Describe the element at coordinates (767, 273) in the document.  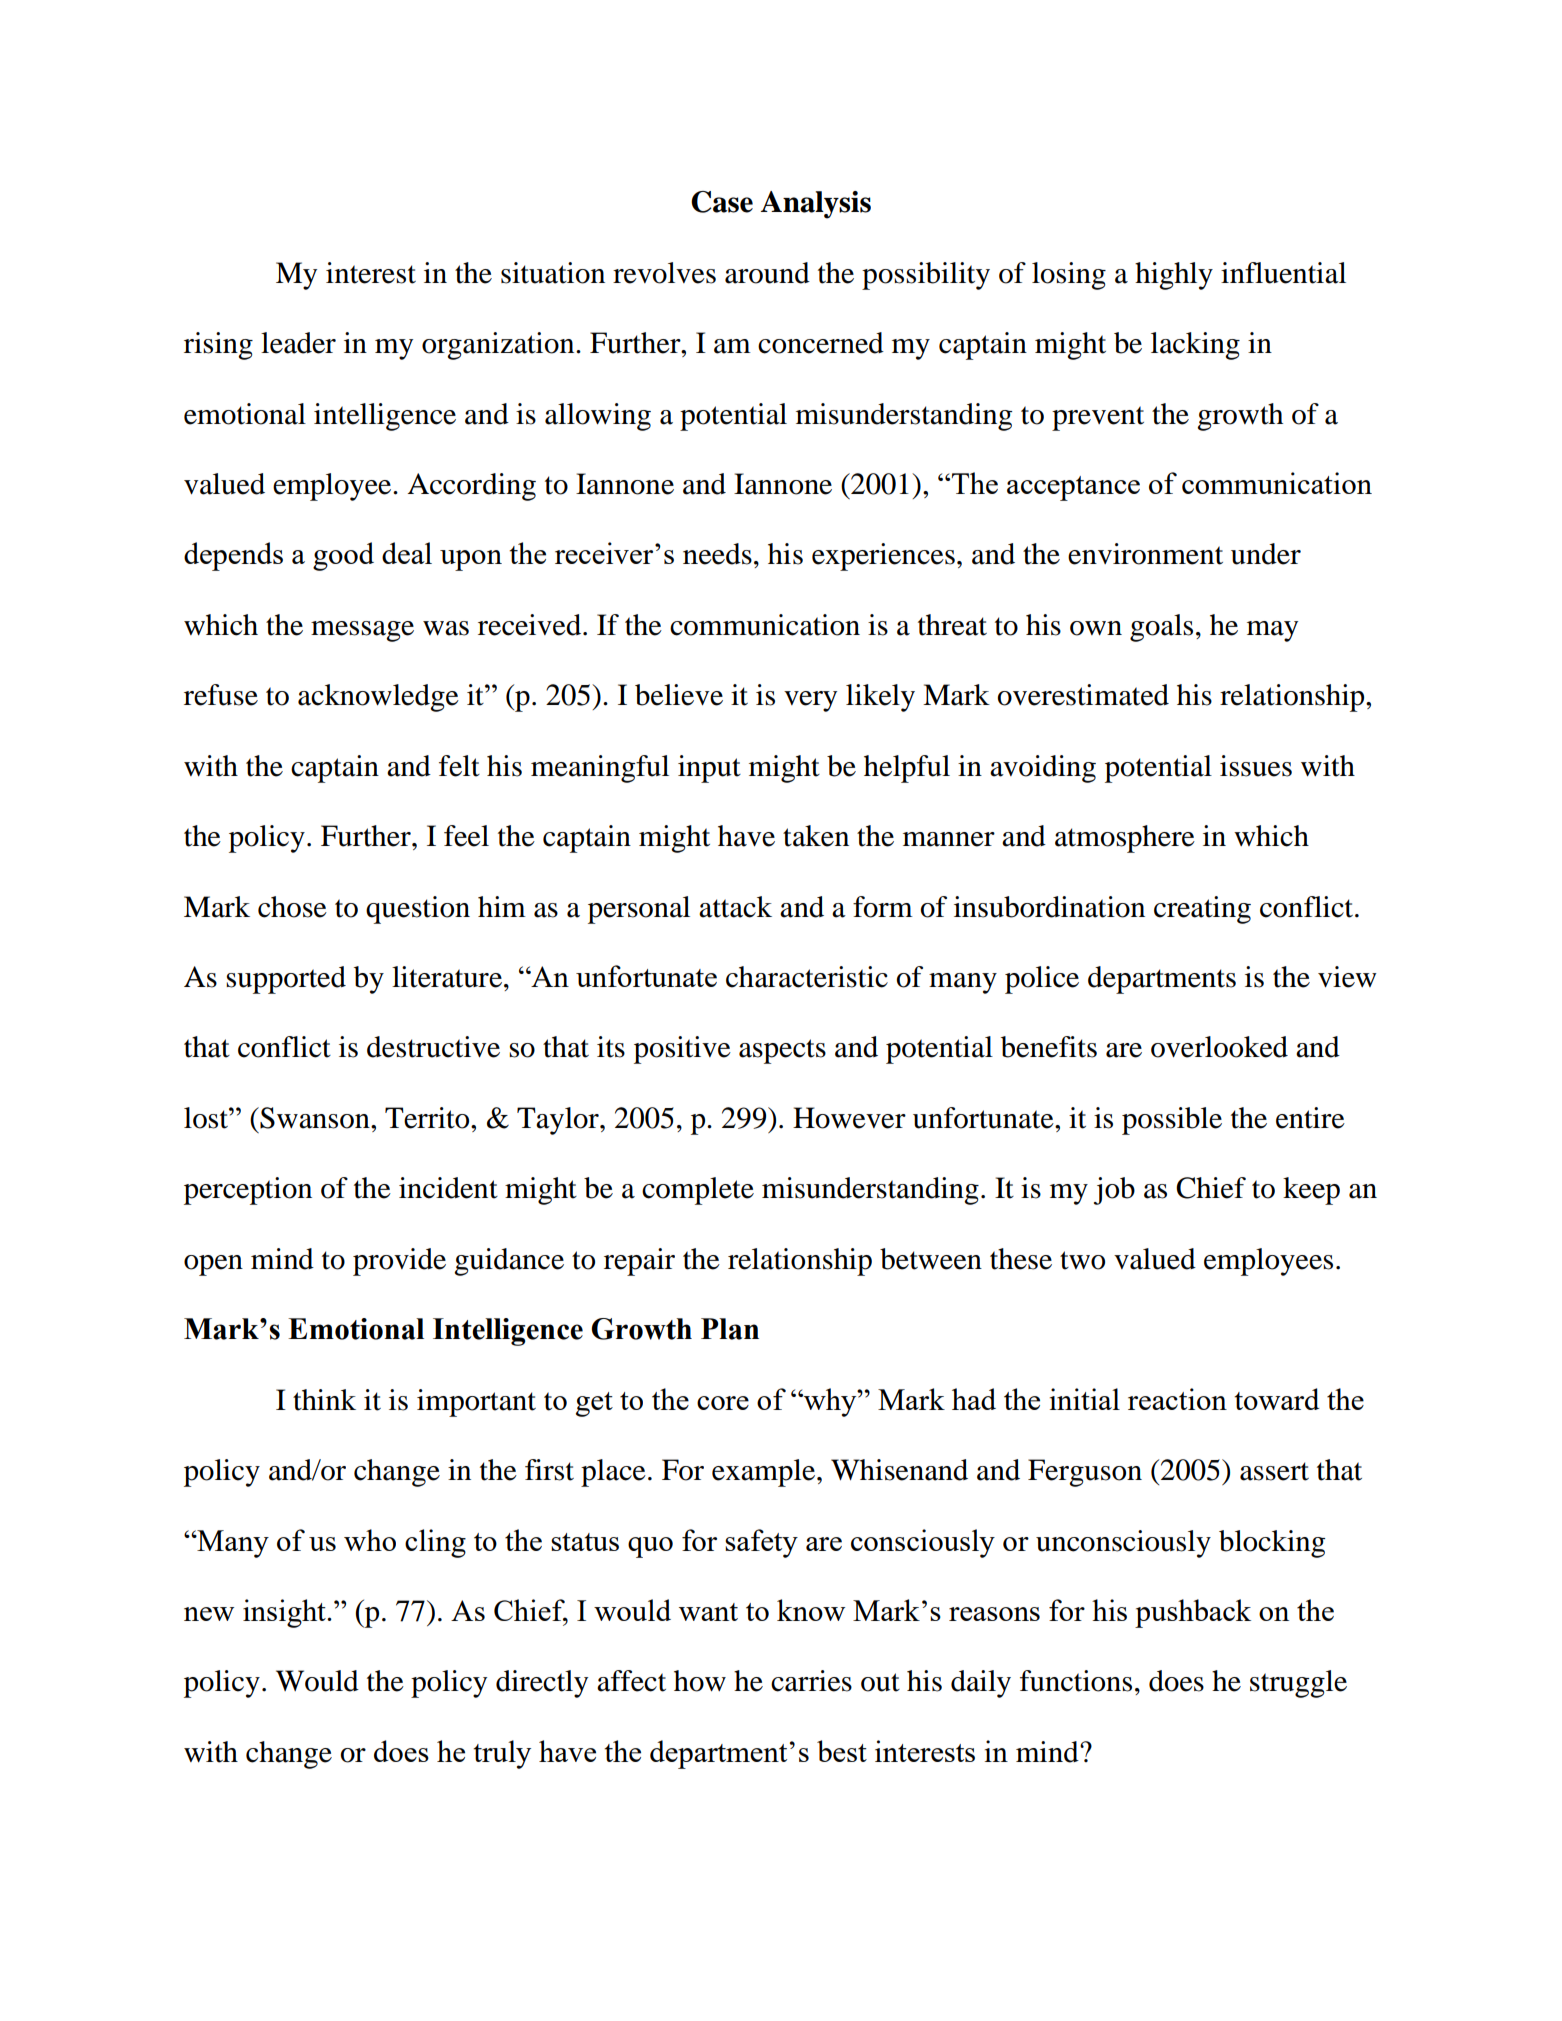
I see `around` at that location.
